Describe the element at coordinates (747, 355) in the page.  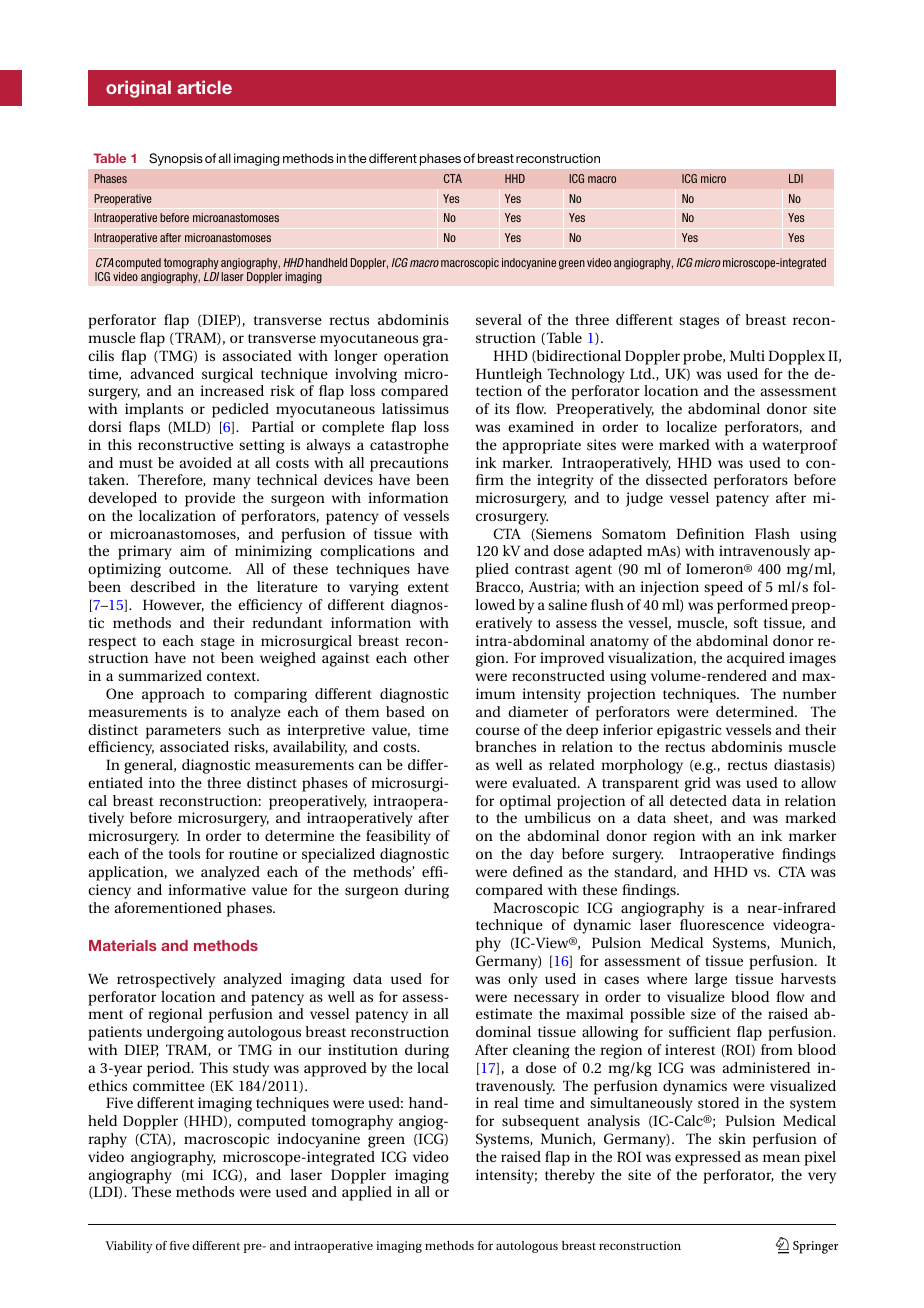
I see `Multi` at that location.
